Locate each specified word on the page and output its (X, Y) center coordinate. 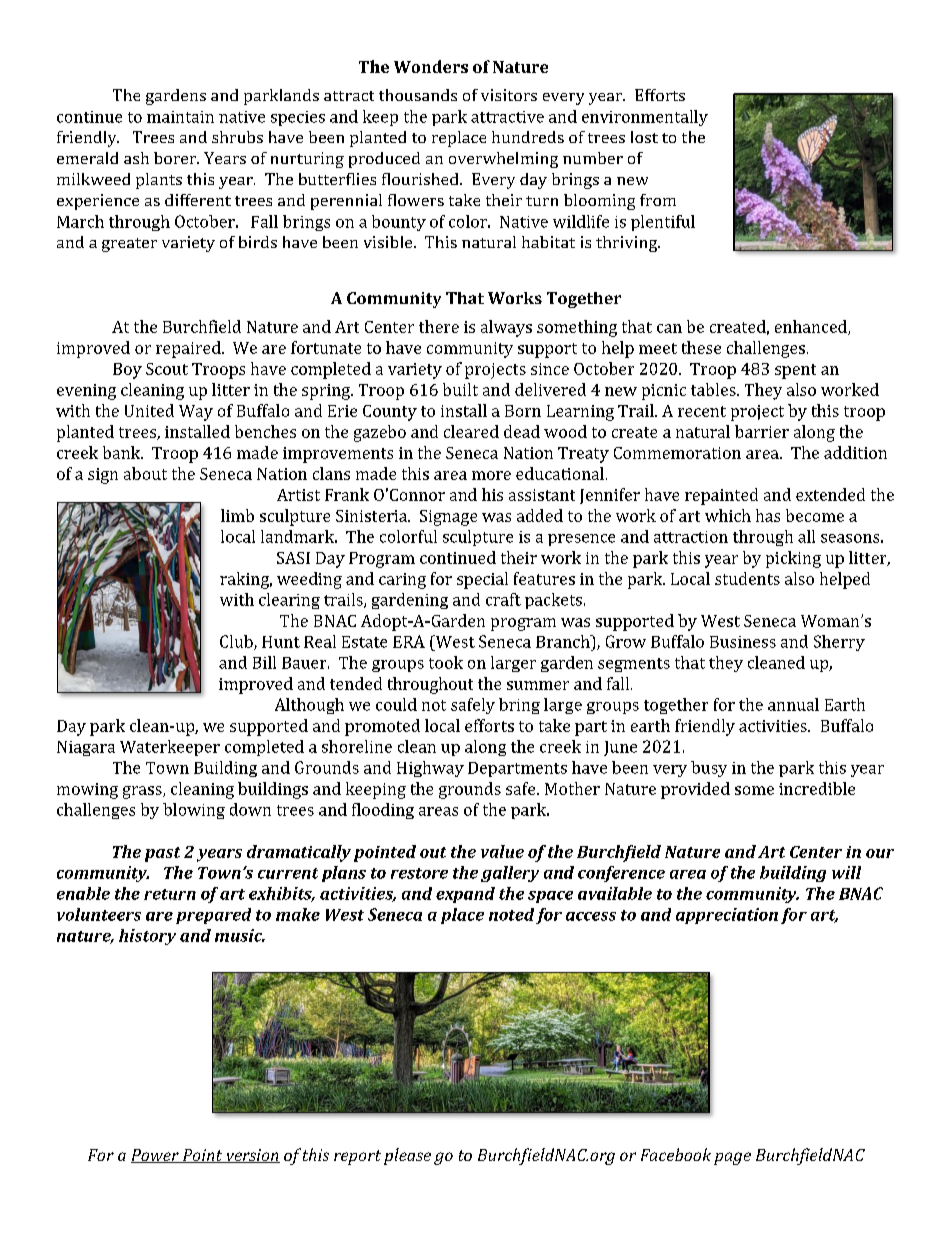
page (732, 1158)
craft (503, 599)
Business (743, 642)
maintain (180, 117)
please (407, 1156)
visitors (509, 95)
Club (237, 642)
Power (156, 1156)
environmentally (645, 118)
